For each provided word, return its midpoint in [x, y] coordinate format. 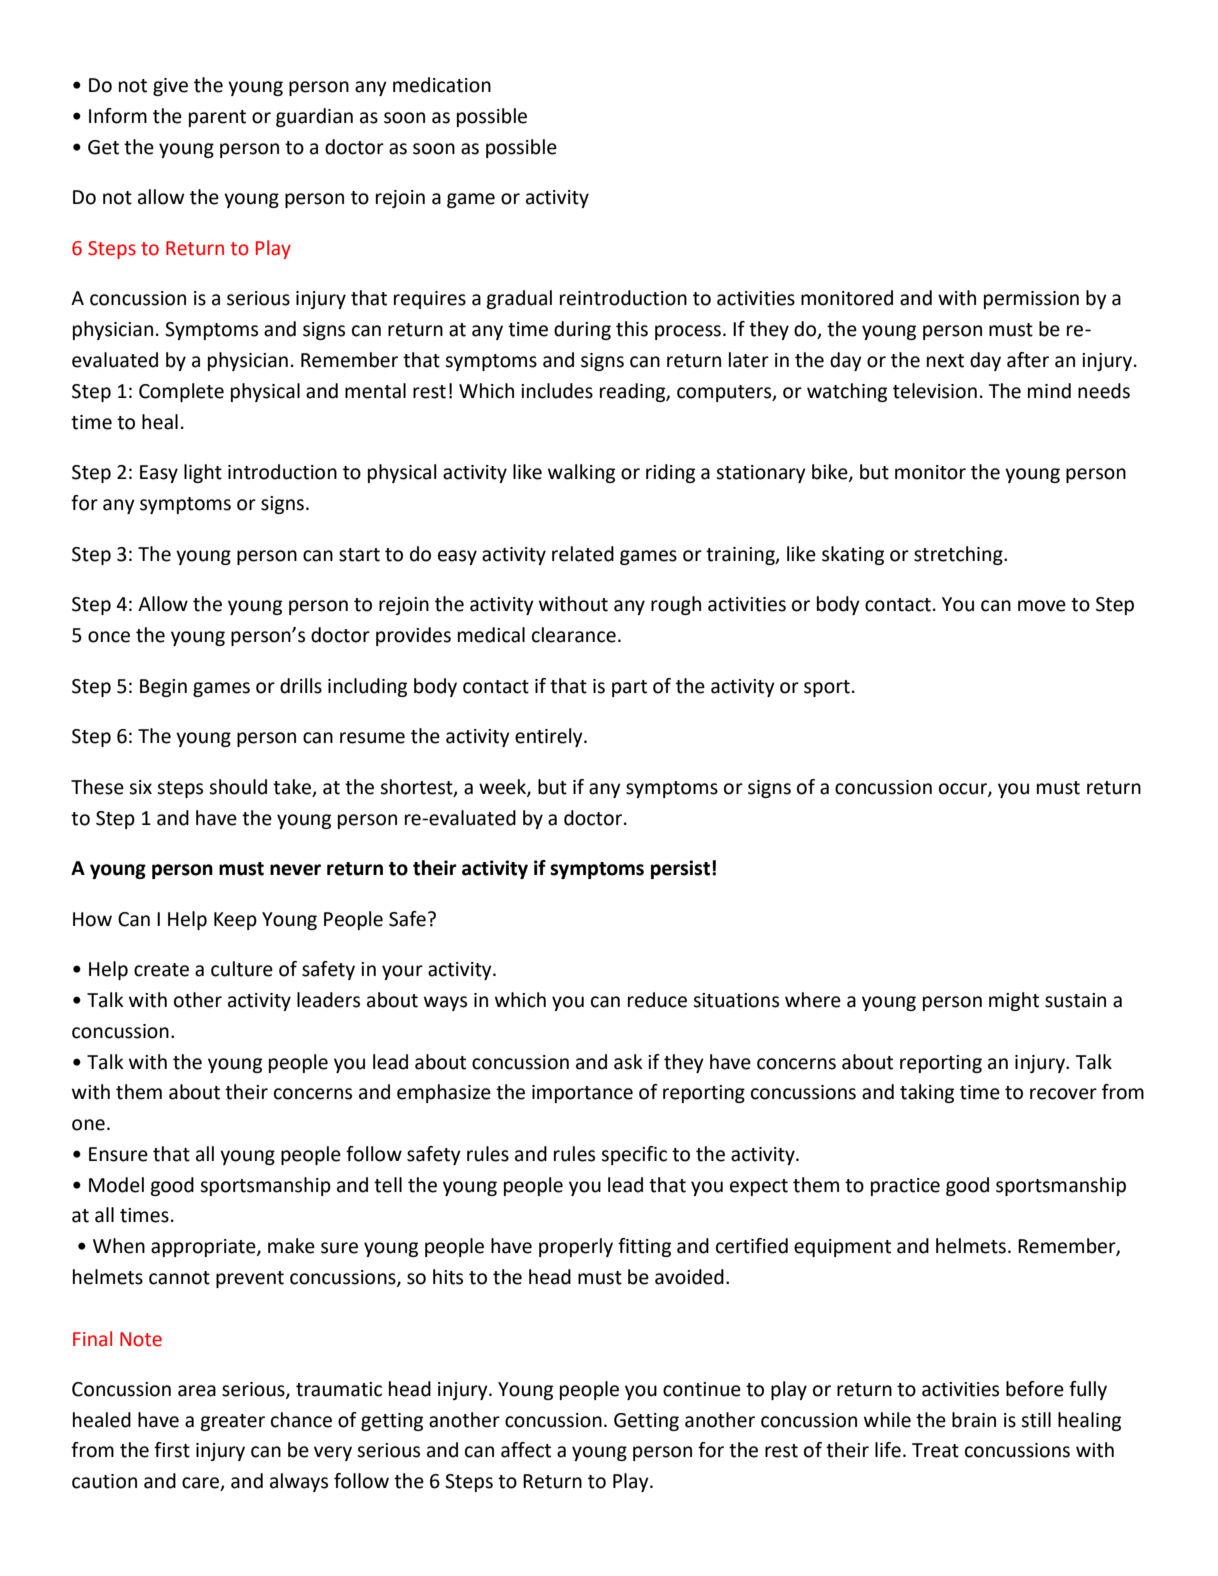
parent [217, 118]
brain [974, 1420]
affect [526, 1450]
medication [442, 85]
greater [232, 1422]
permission [1031, 300]
